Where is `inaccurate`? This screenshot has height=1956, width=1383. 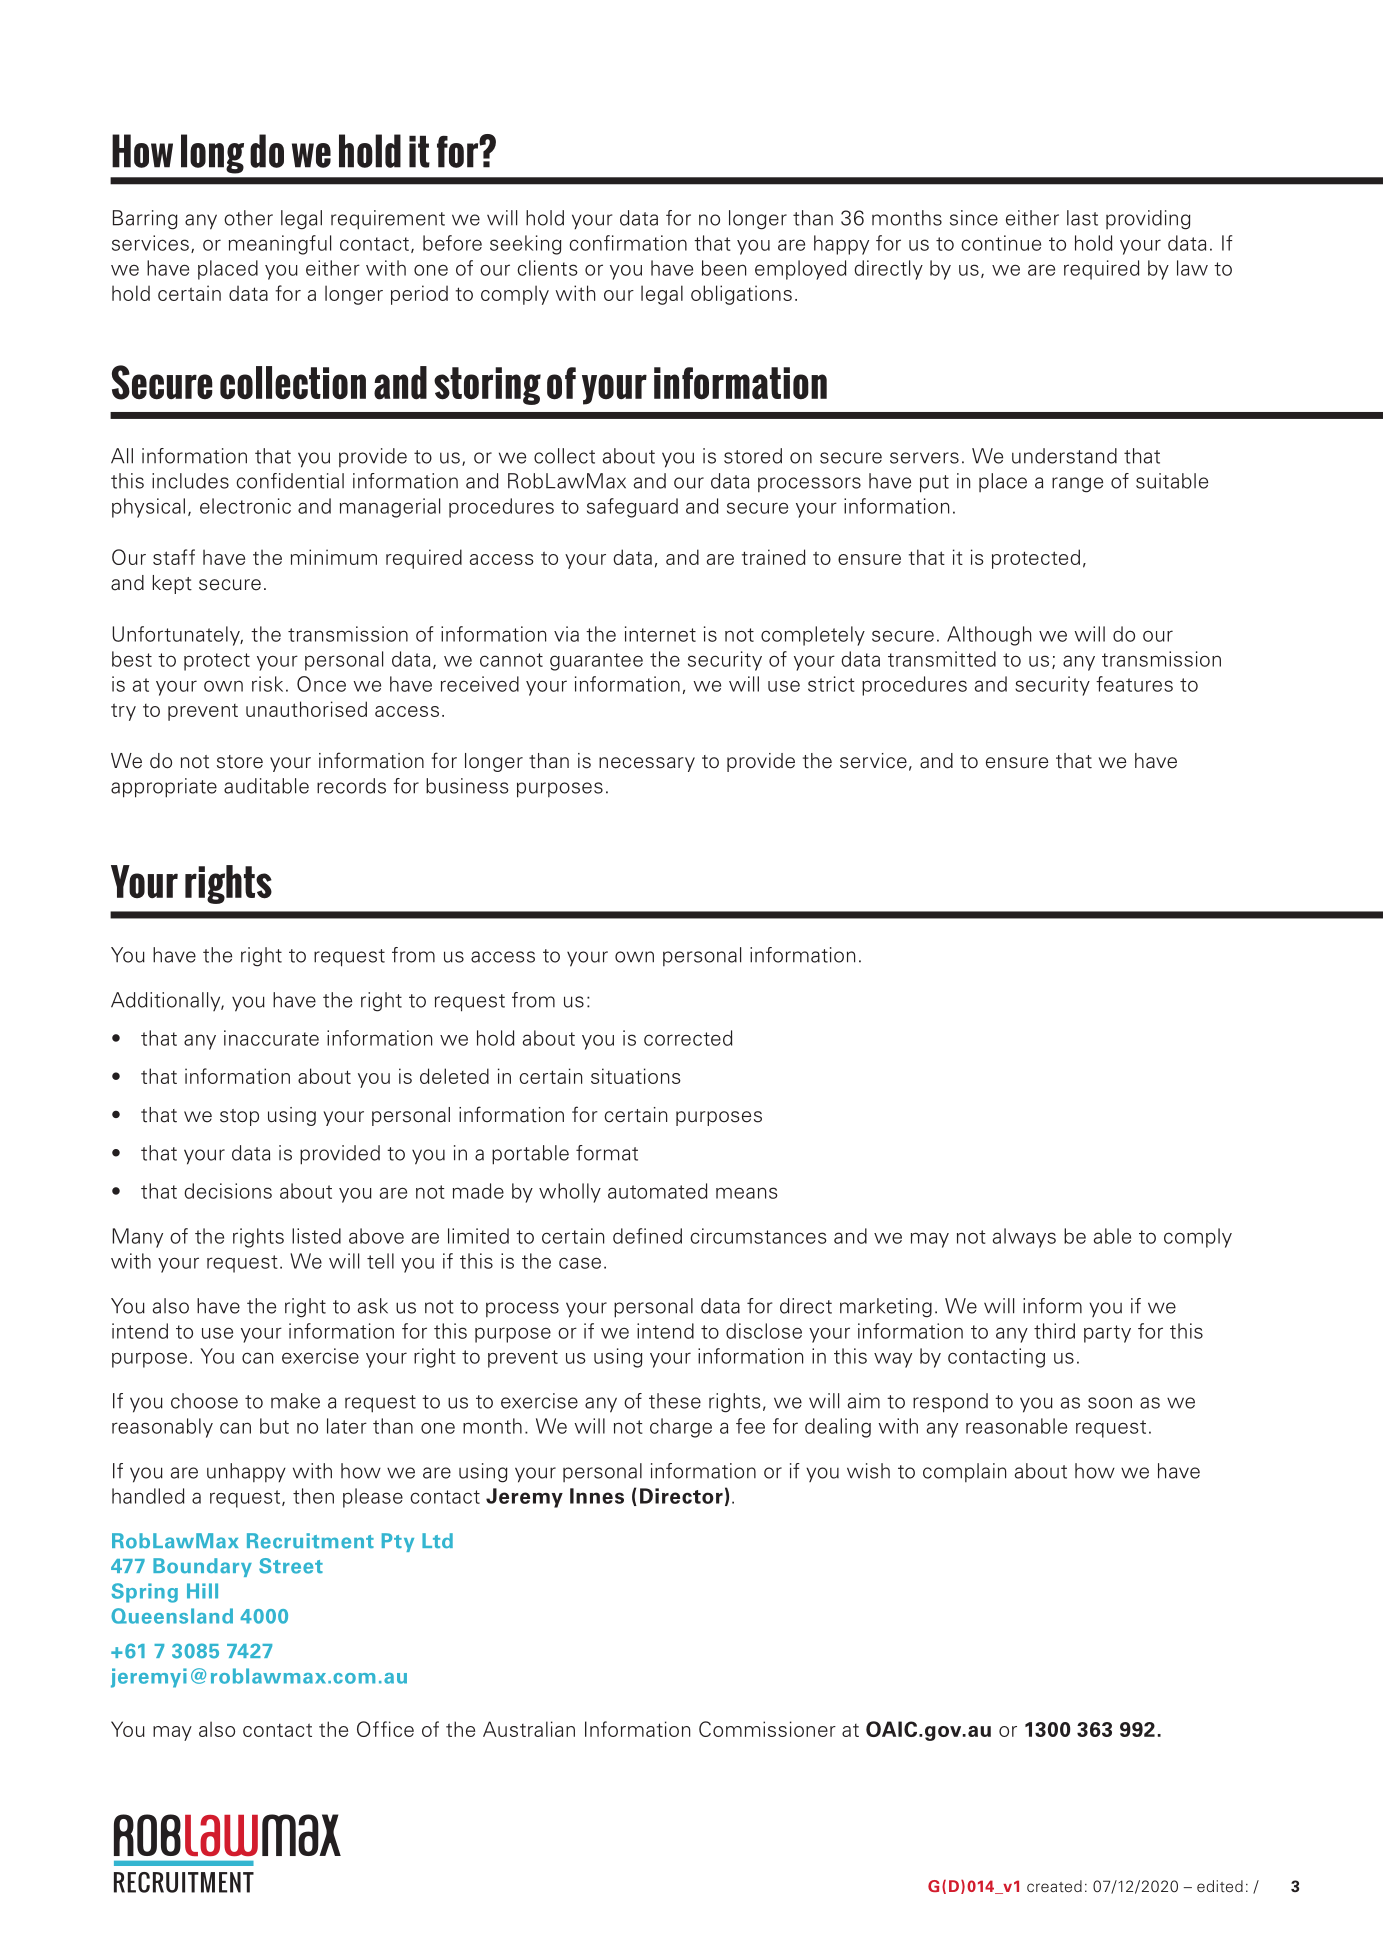 inaccurate is located at coordinates (271, 1038).
